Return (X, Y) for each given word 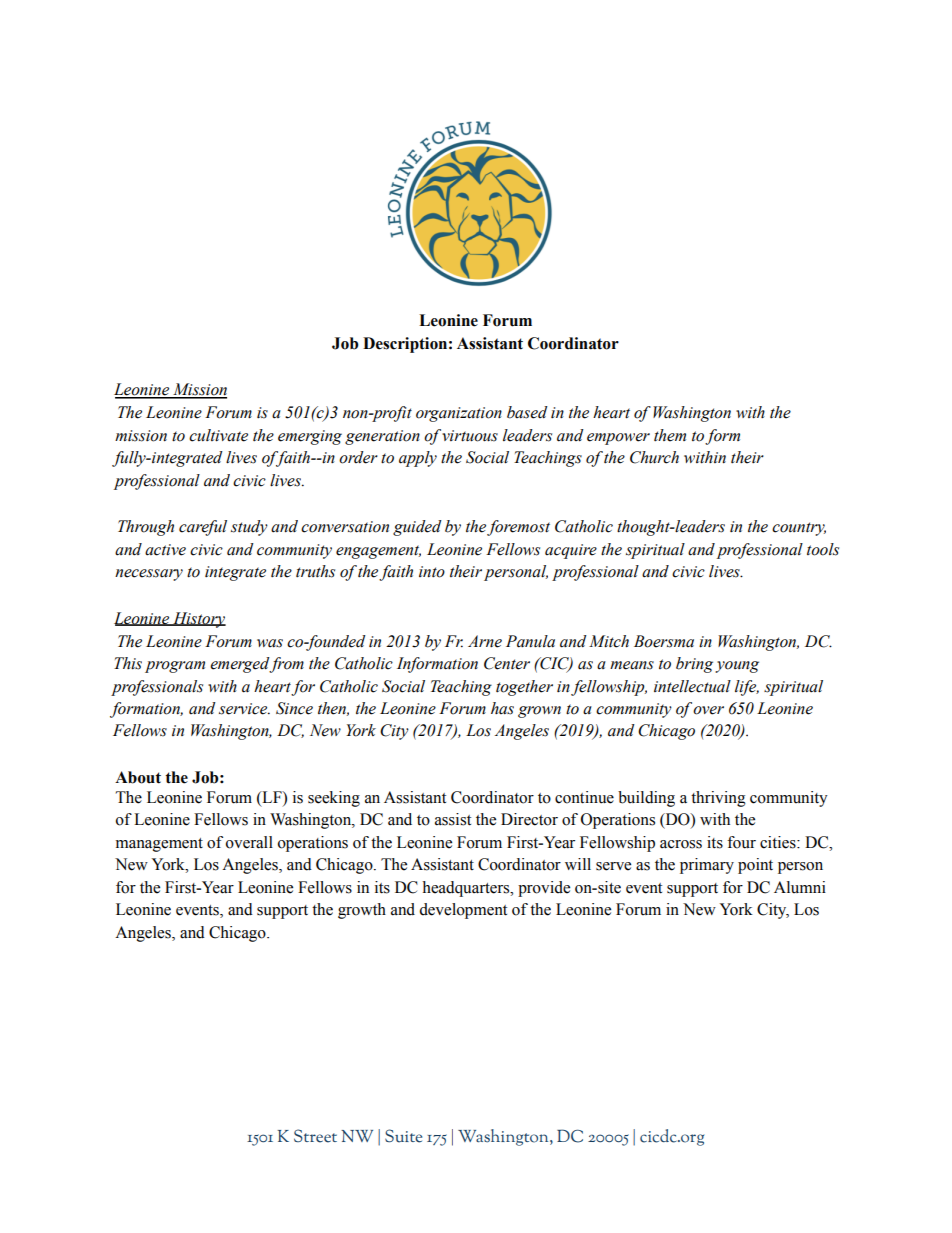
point (755, 866)
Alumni (800, 887)
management (159, 845)
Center (507, 663)
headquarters (467, 889)
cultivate (218, 435)
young (737, 667)
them (670, 435)
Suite (403, 1136)
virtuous (470, 436)
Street (315, 1136)
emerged (240, 665)
